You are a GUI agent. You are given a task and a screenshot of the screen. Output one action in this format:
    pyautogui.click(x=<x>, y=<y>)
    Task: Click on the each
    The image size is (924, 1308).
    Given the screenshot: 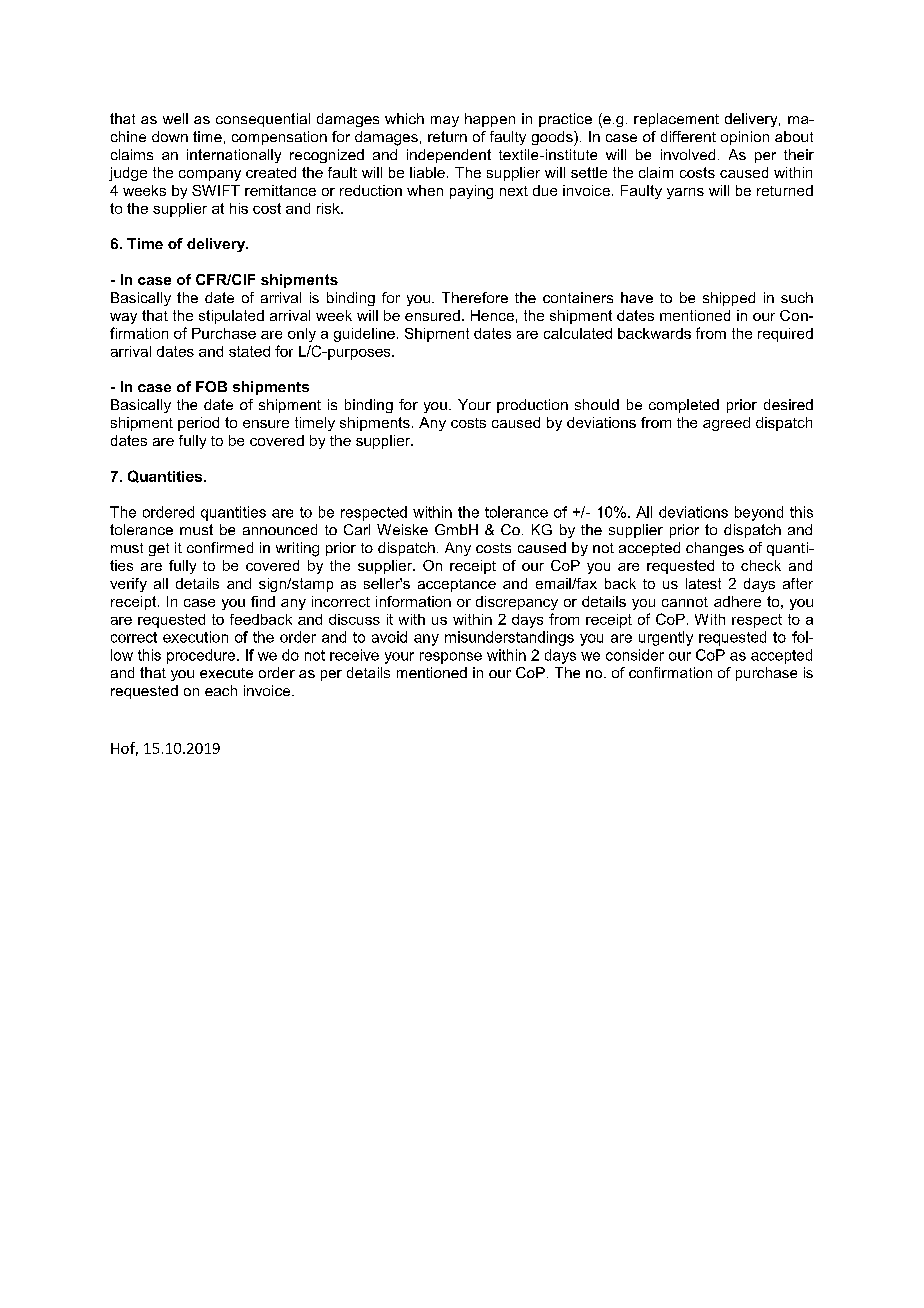 What is the action you would take?
    pyautogui.click(x=221, y=690)
